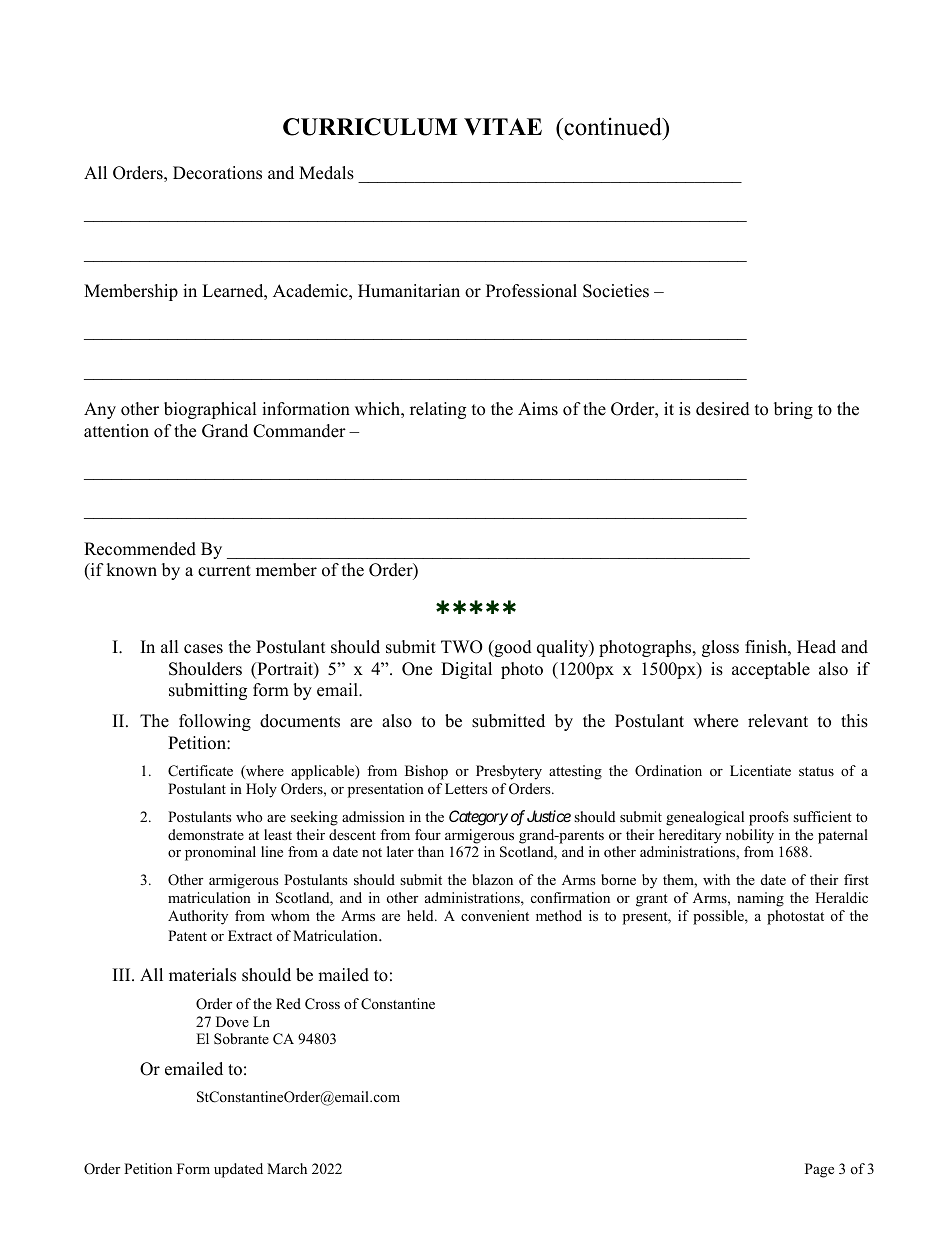 The height and width of the page is (1233, 952). Describe the element at coordinates (462, 647) in the page. I see `TWO` at that location.
